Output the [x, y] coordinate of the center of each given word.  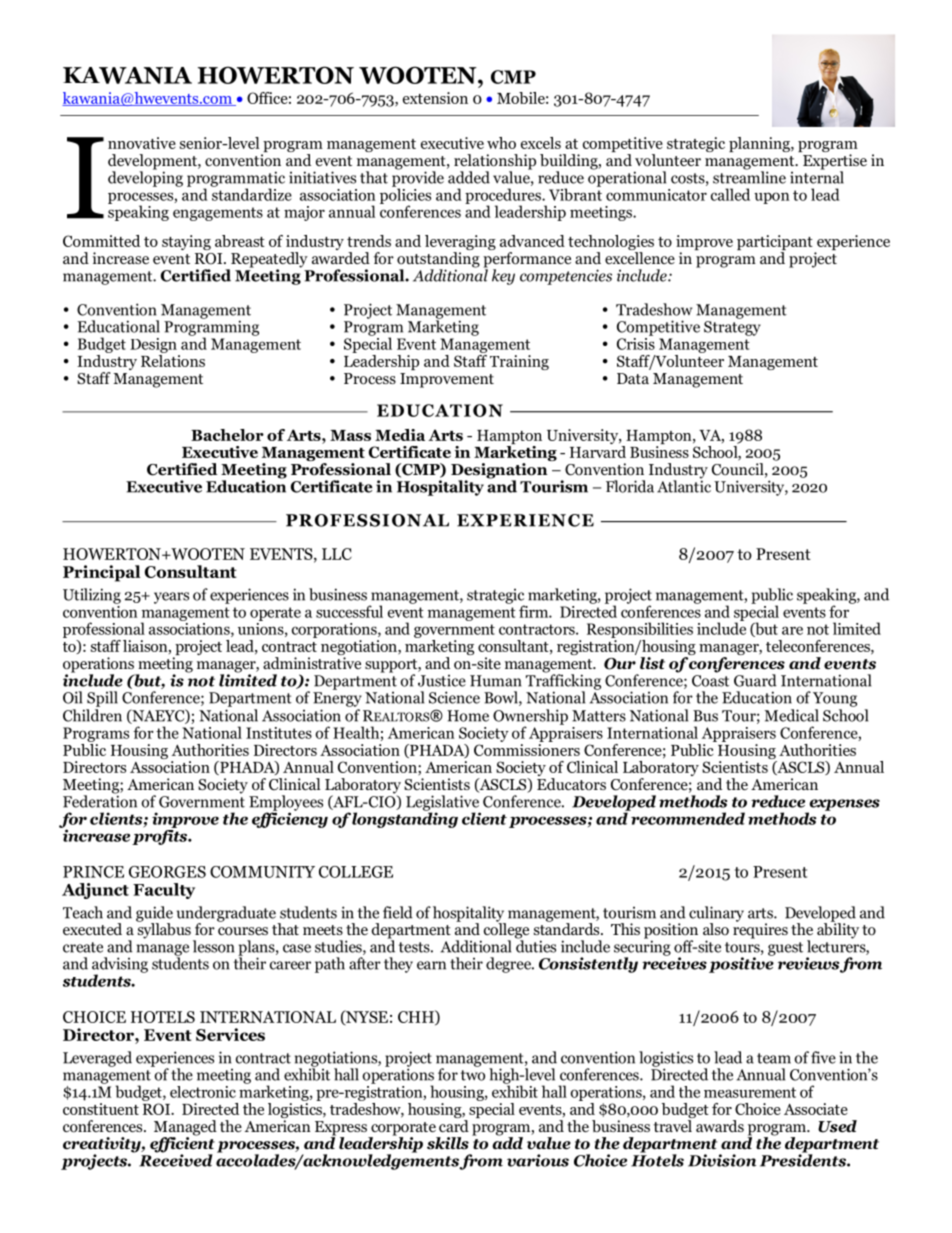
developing [145, 178]
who [501, 143]
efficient [182, 1145]
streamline [749, 176]
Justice [442, 681]
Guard [755, 680]
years [171, 598]
